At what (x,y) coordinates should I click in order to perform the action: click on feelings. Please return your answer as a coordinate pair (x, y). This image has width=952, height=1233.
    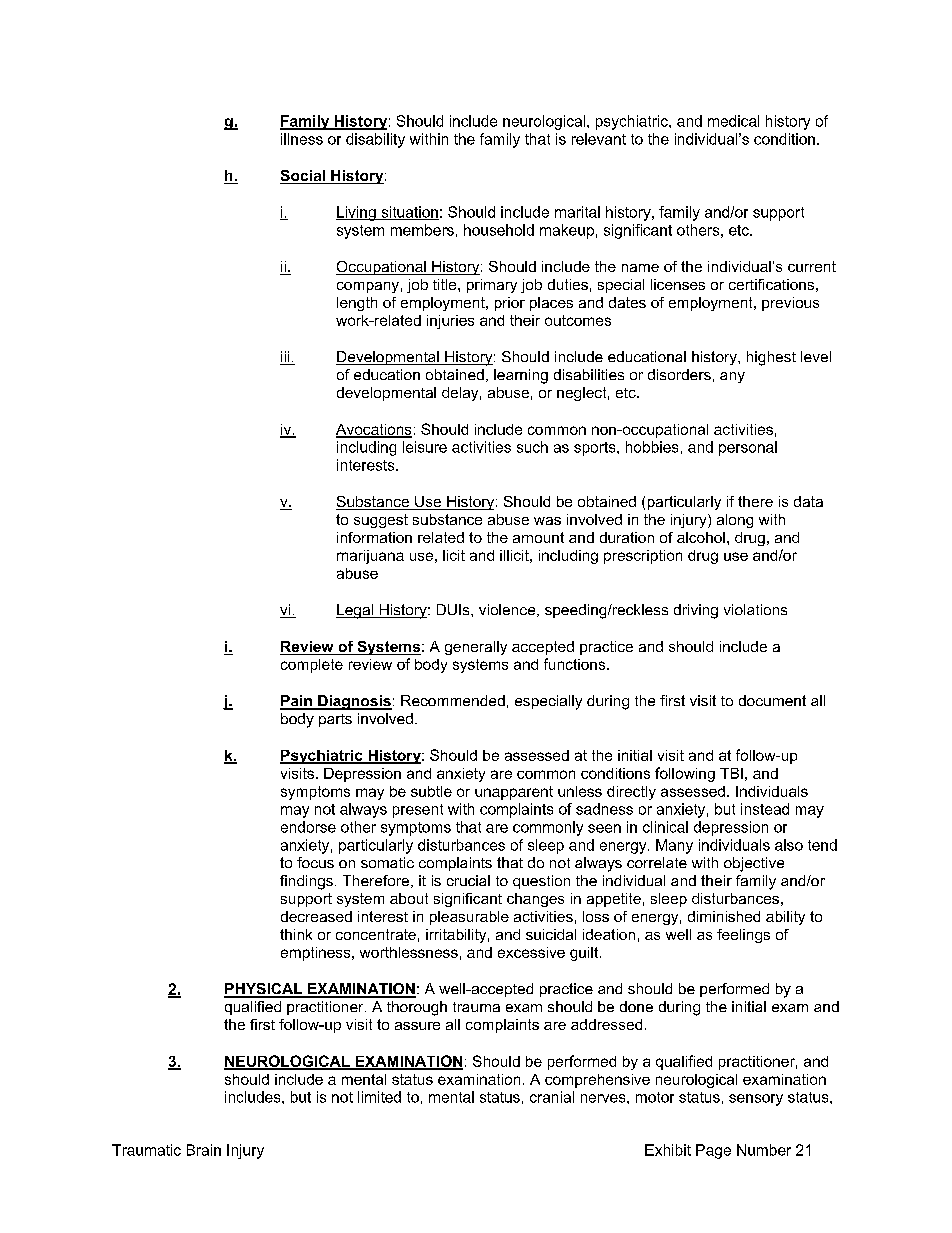
    Looking at the image, I should click on (743, 936).
